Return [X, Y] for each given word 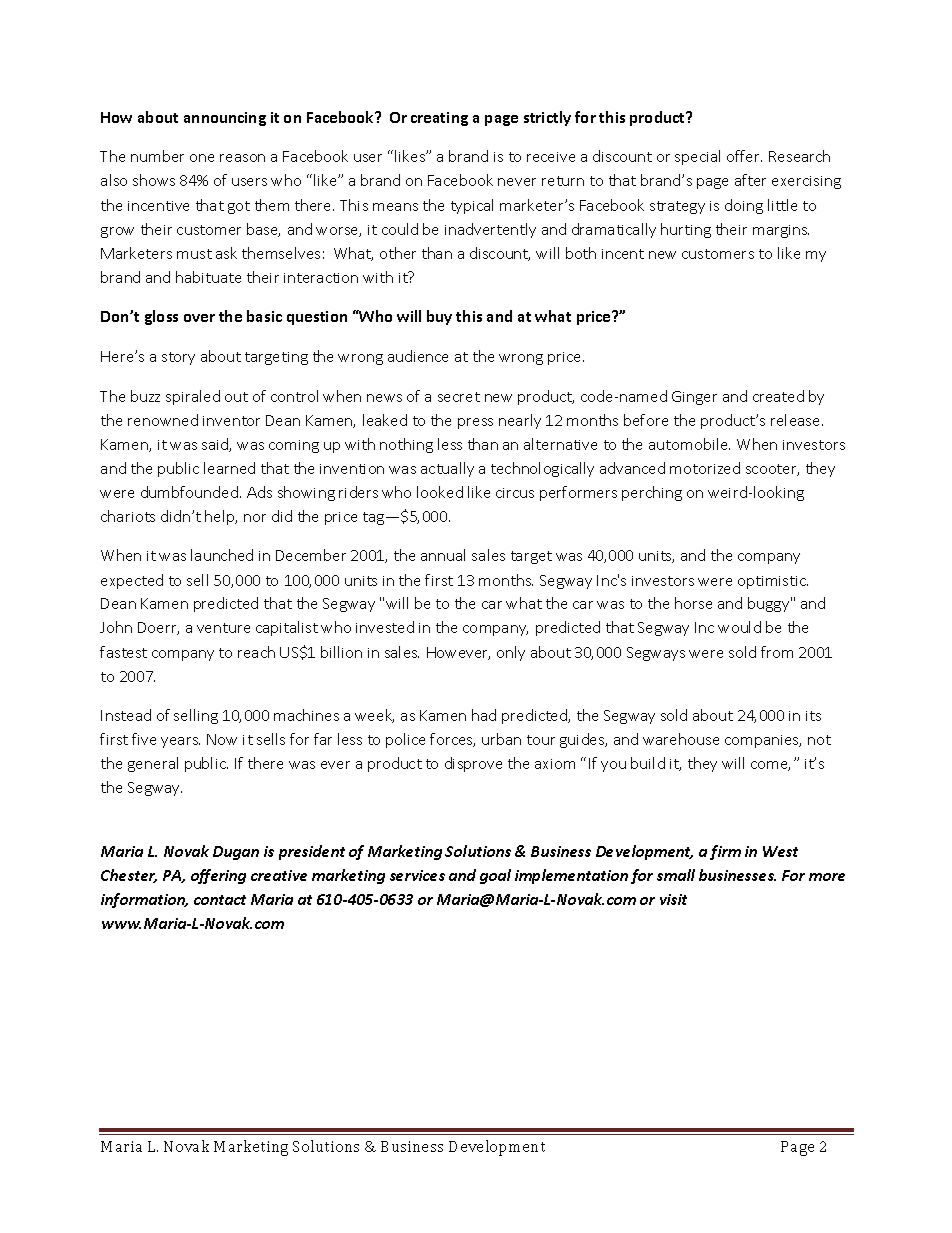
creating [439, 119]
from [777, 652]
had [484, 715]
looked [440, 492]
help [221, 517]
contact [220, 900]
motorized [705, 468]
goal [495, 876]
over [199, 318]
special [697, 157]
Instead [126, 715]
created [778, 396]
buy [439, 317]
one [202, 158]
